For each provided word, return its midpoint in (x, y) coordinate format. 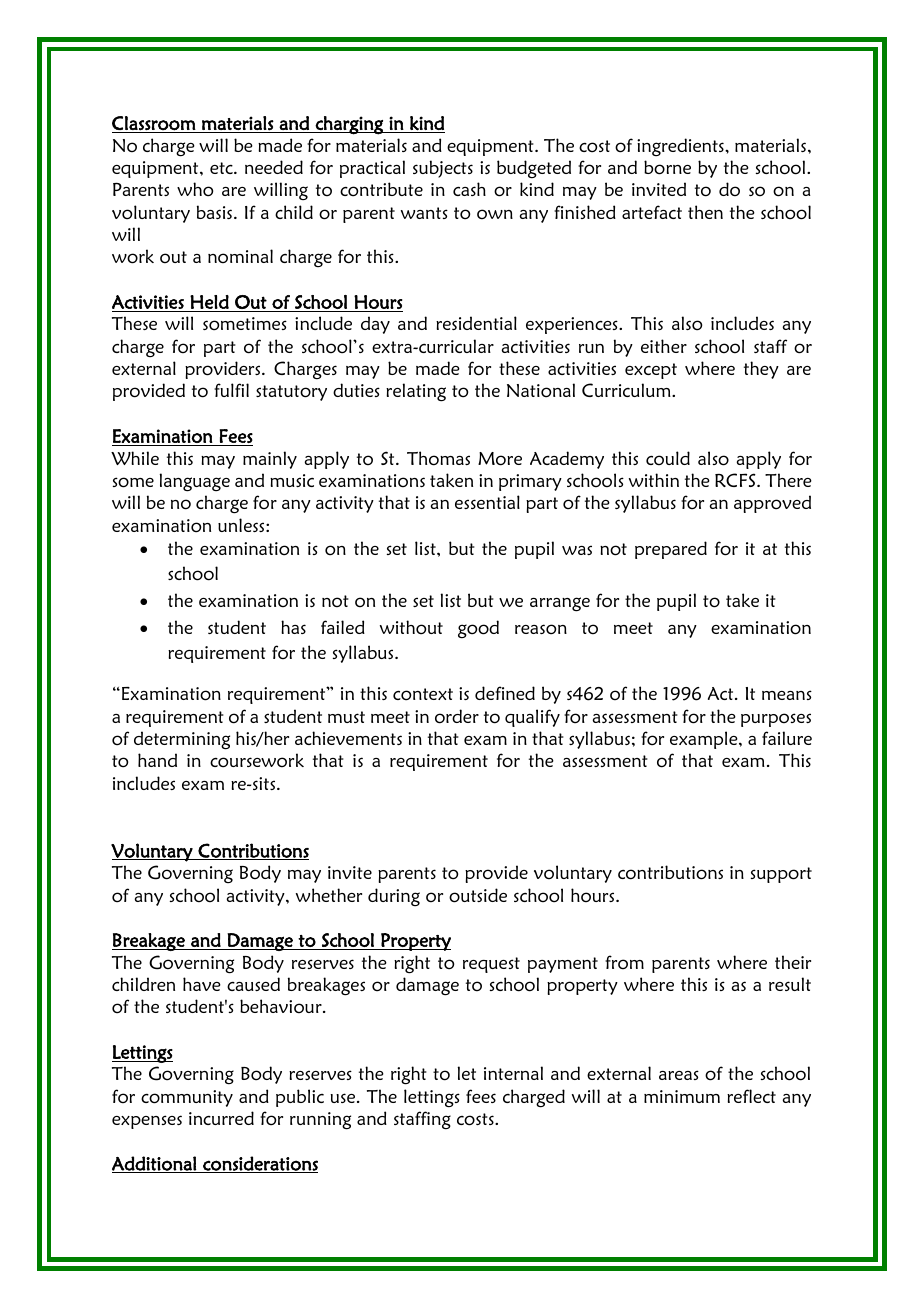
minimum (682, 1096)
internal (513, 1073)
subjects (443, 169)
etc (222, 168)
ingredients (681, 147)
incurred (221, 1118)
